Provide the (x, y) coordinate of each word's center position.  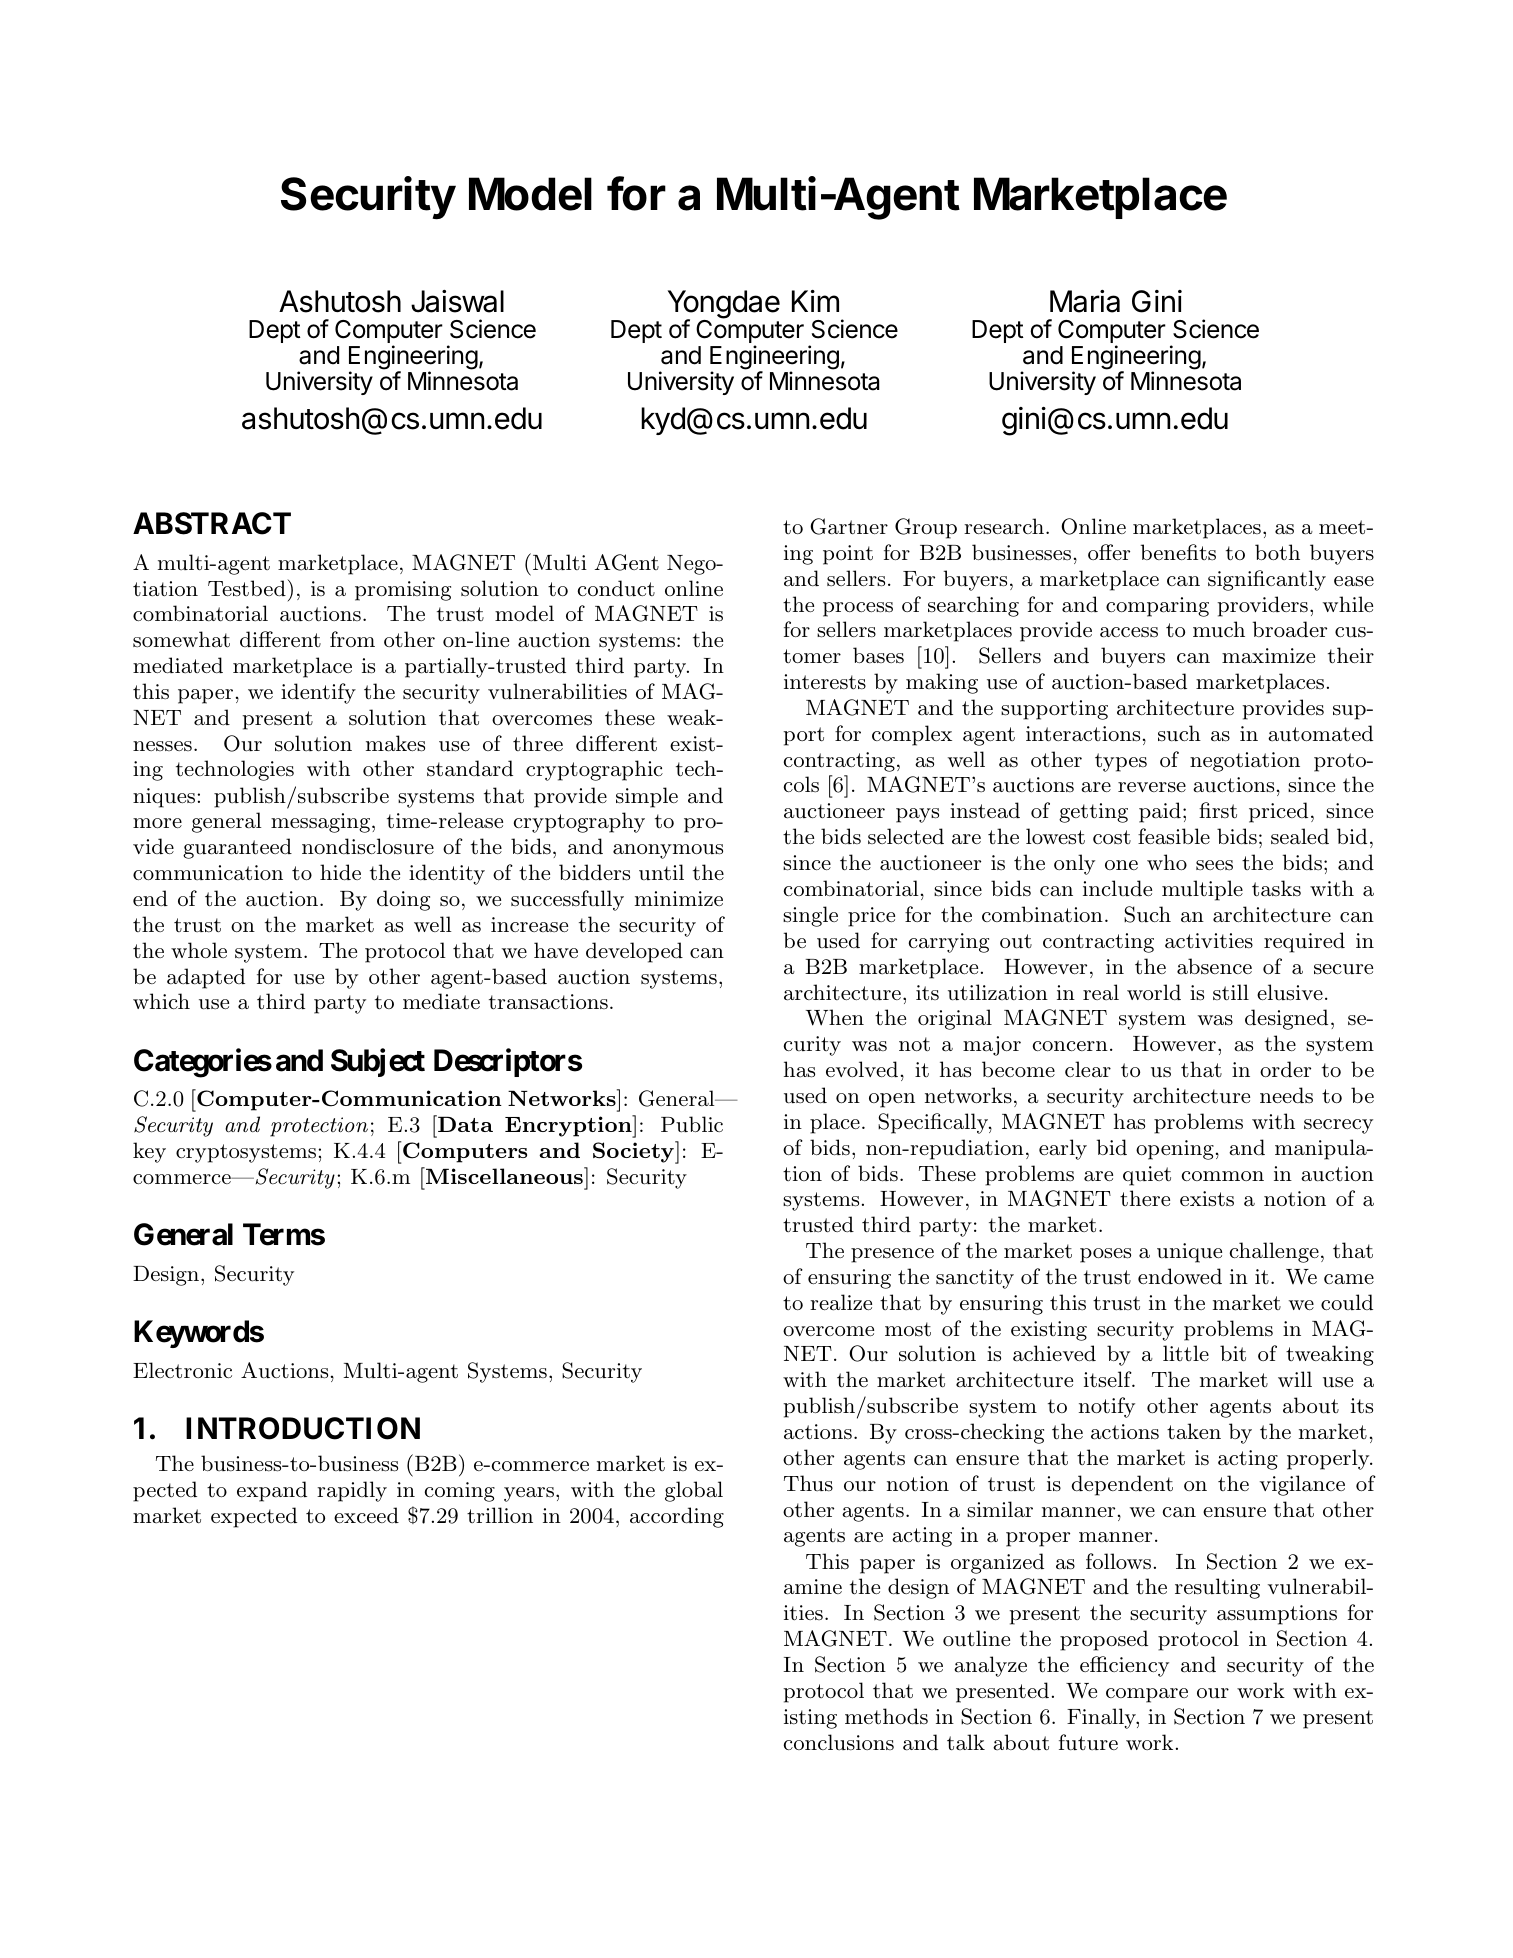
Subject (378, 1062)
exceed (366, 1515)
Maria (1085, 301)
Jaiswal (457, 301)
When (835, 1017)
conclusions (839, 1742)
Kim (815, 301)
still (1231, 992)
